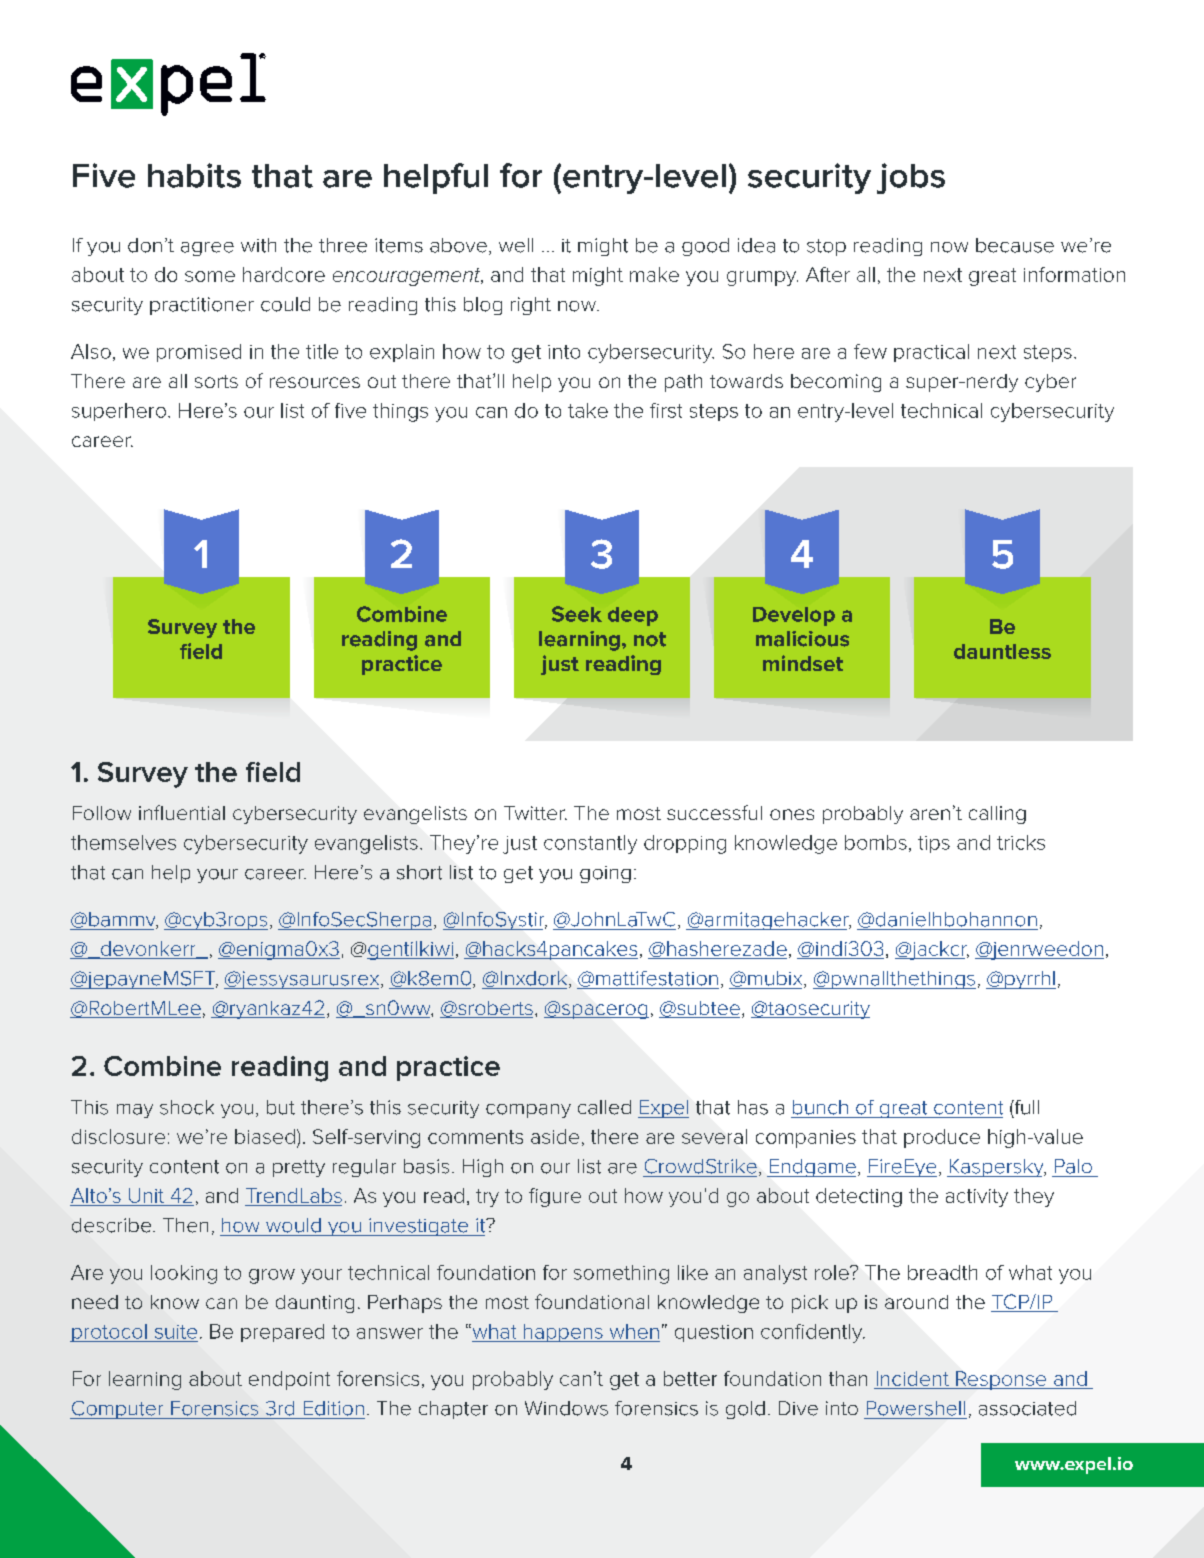 The image size is (1204, 1558). I want to click on jobs, so click(911, 178).
